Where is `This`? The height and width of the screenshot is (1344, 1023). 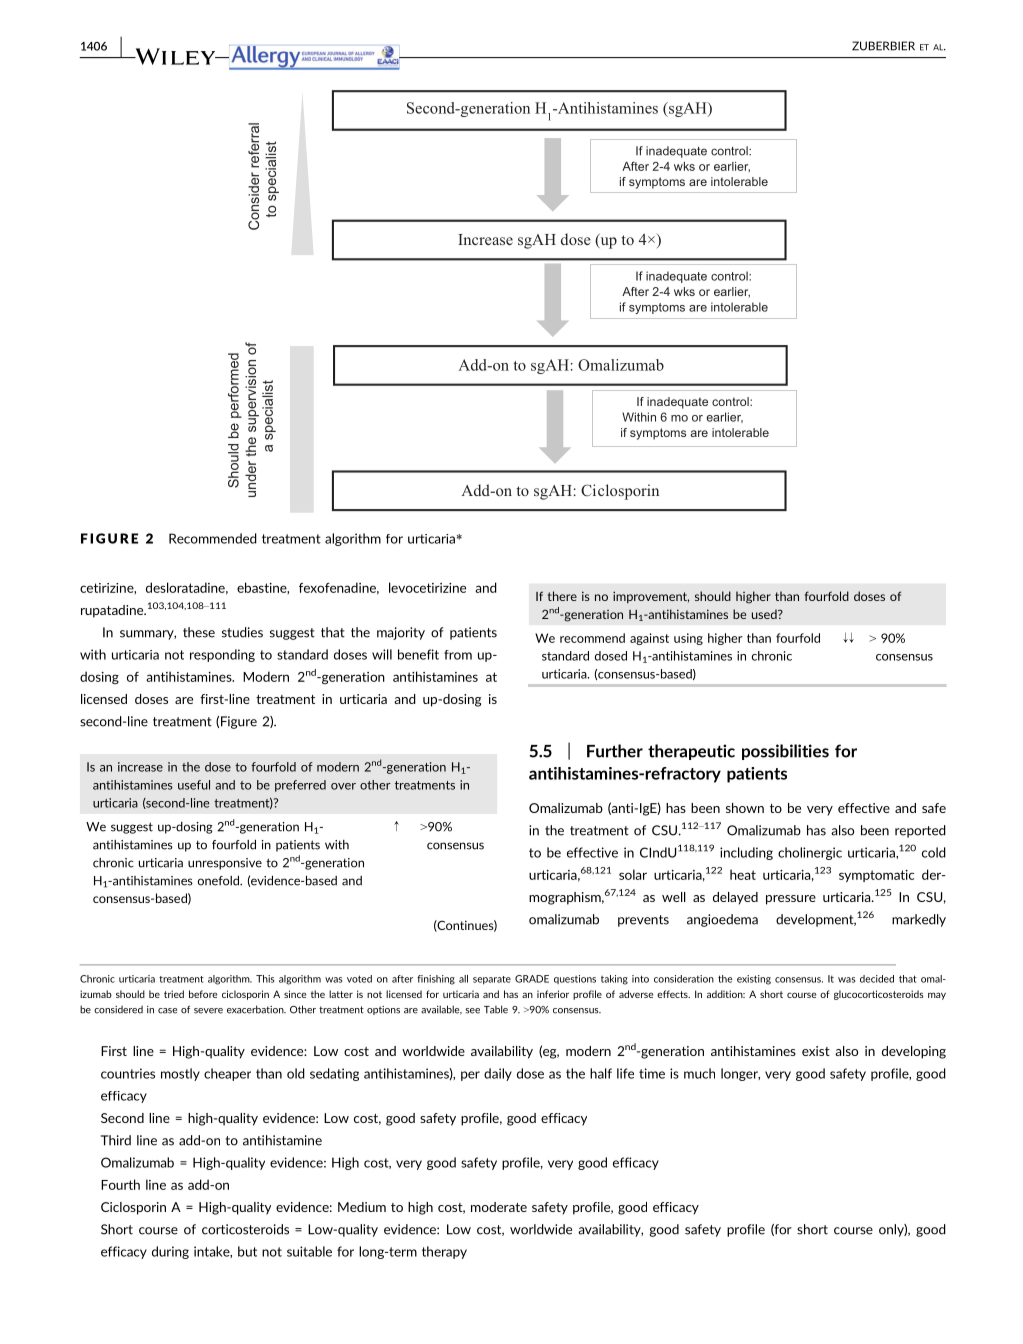
This is located at coordinates (265, 979).
